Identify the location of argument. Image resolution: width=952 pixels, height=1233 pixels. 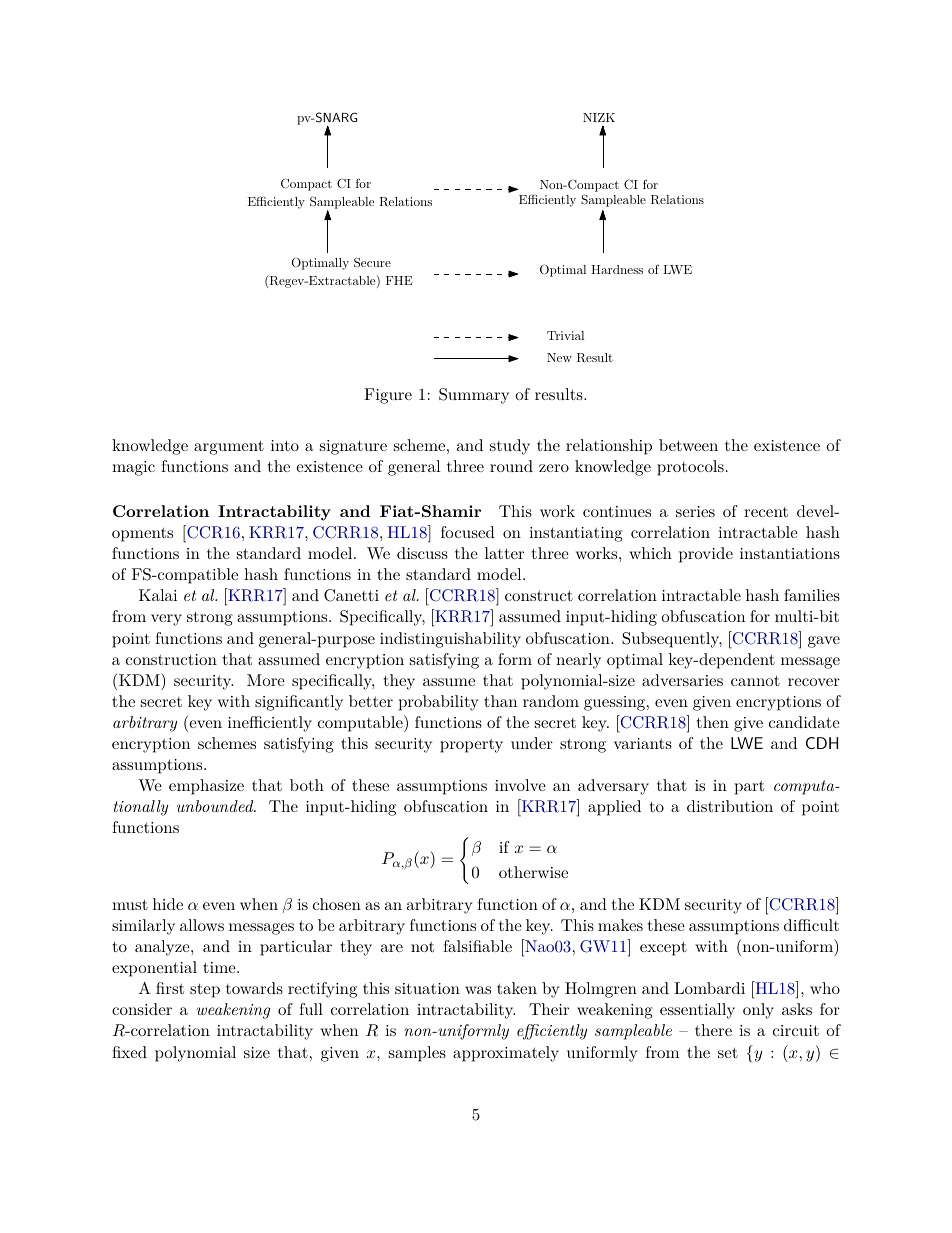
(229, 447).
